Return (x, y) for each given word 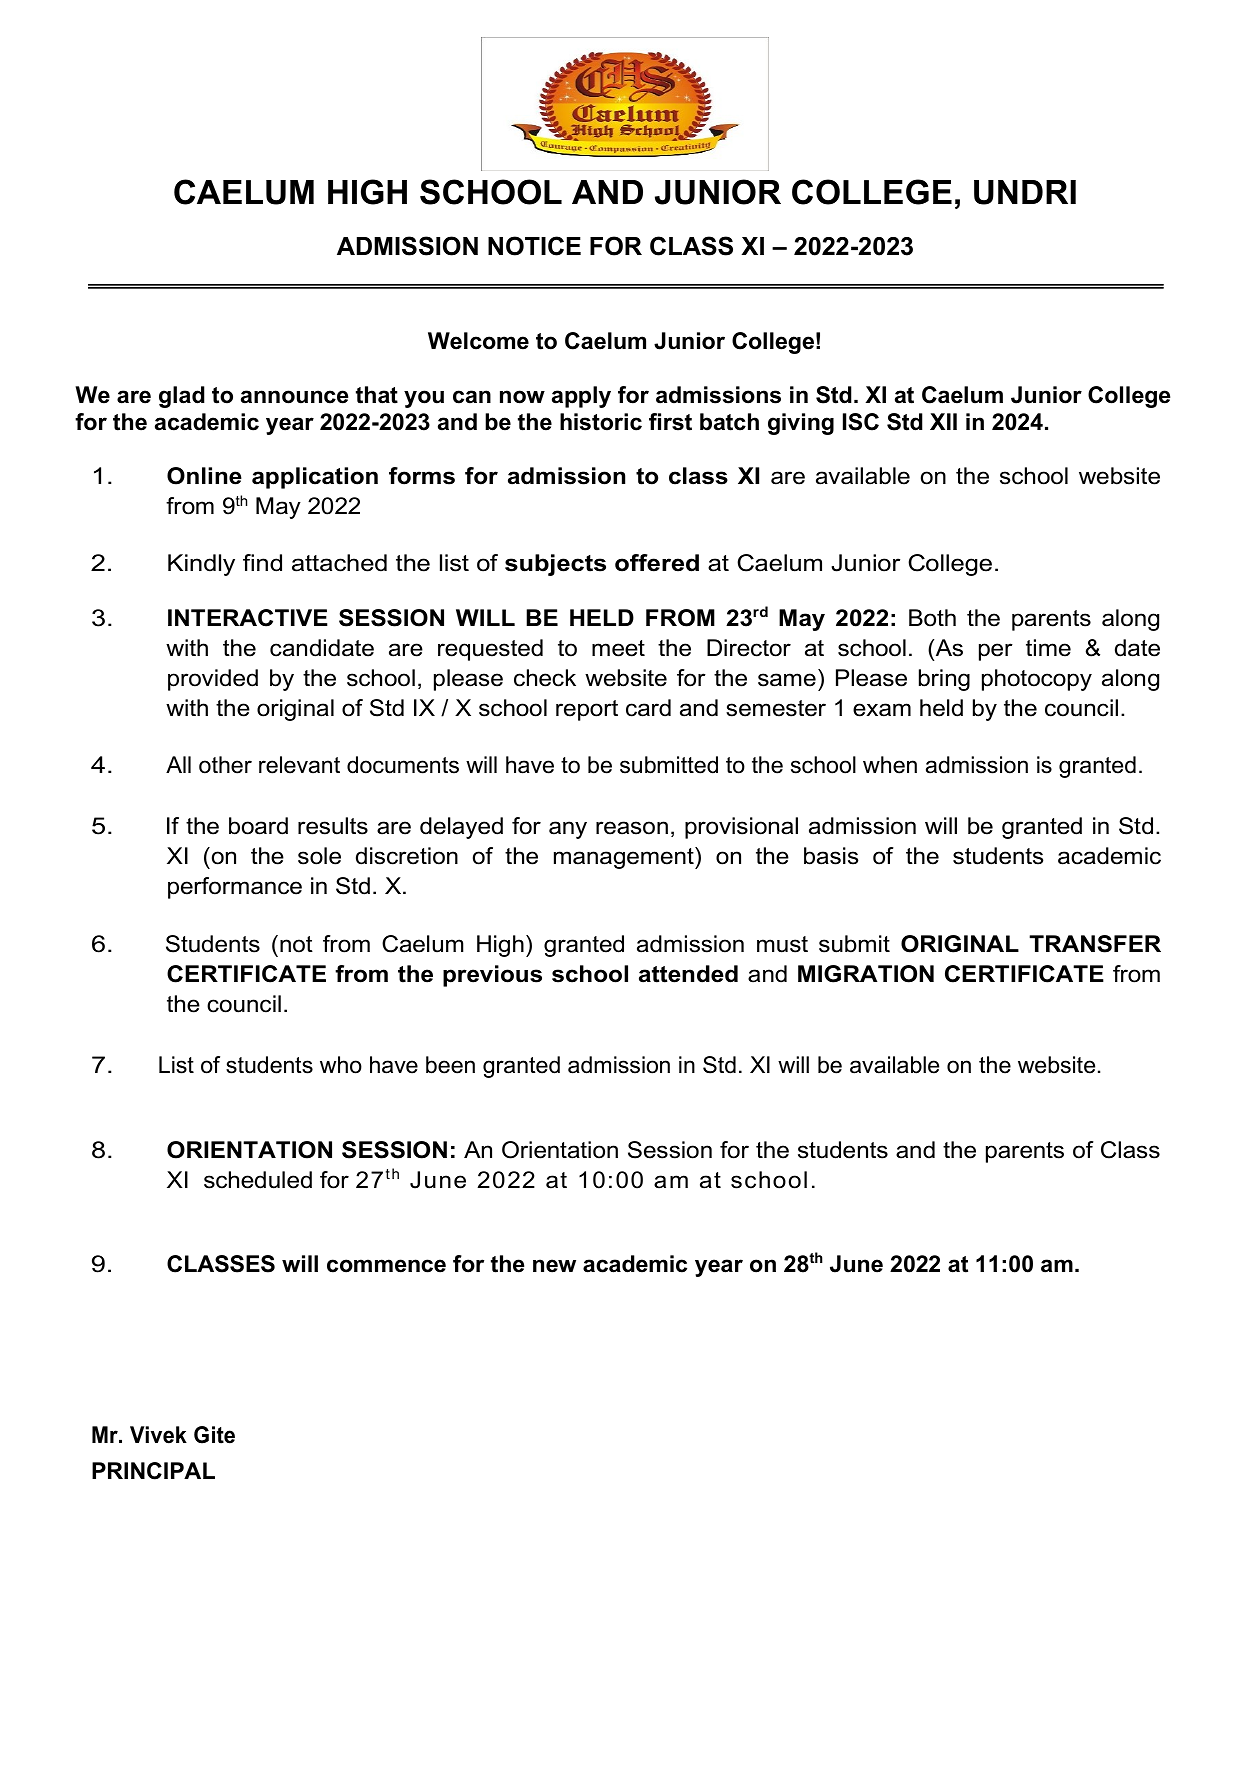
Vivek (158, 1435)
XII (943, 421)
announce (294, 397)
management (625, 858)
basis (831, 856)
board (258, 826)
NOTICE (534, 246)
